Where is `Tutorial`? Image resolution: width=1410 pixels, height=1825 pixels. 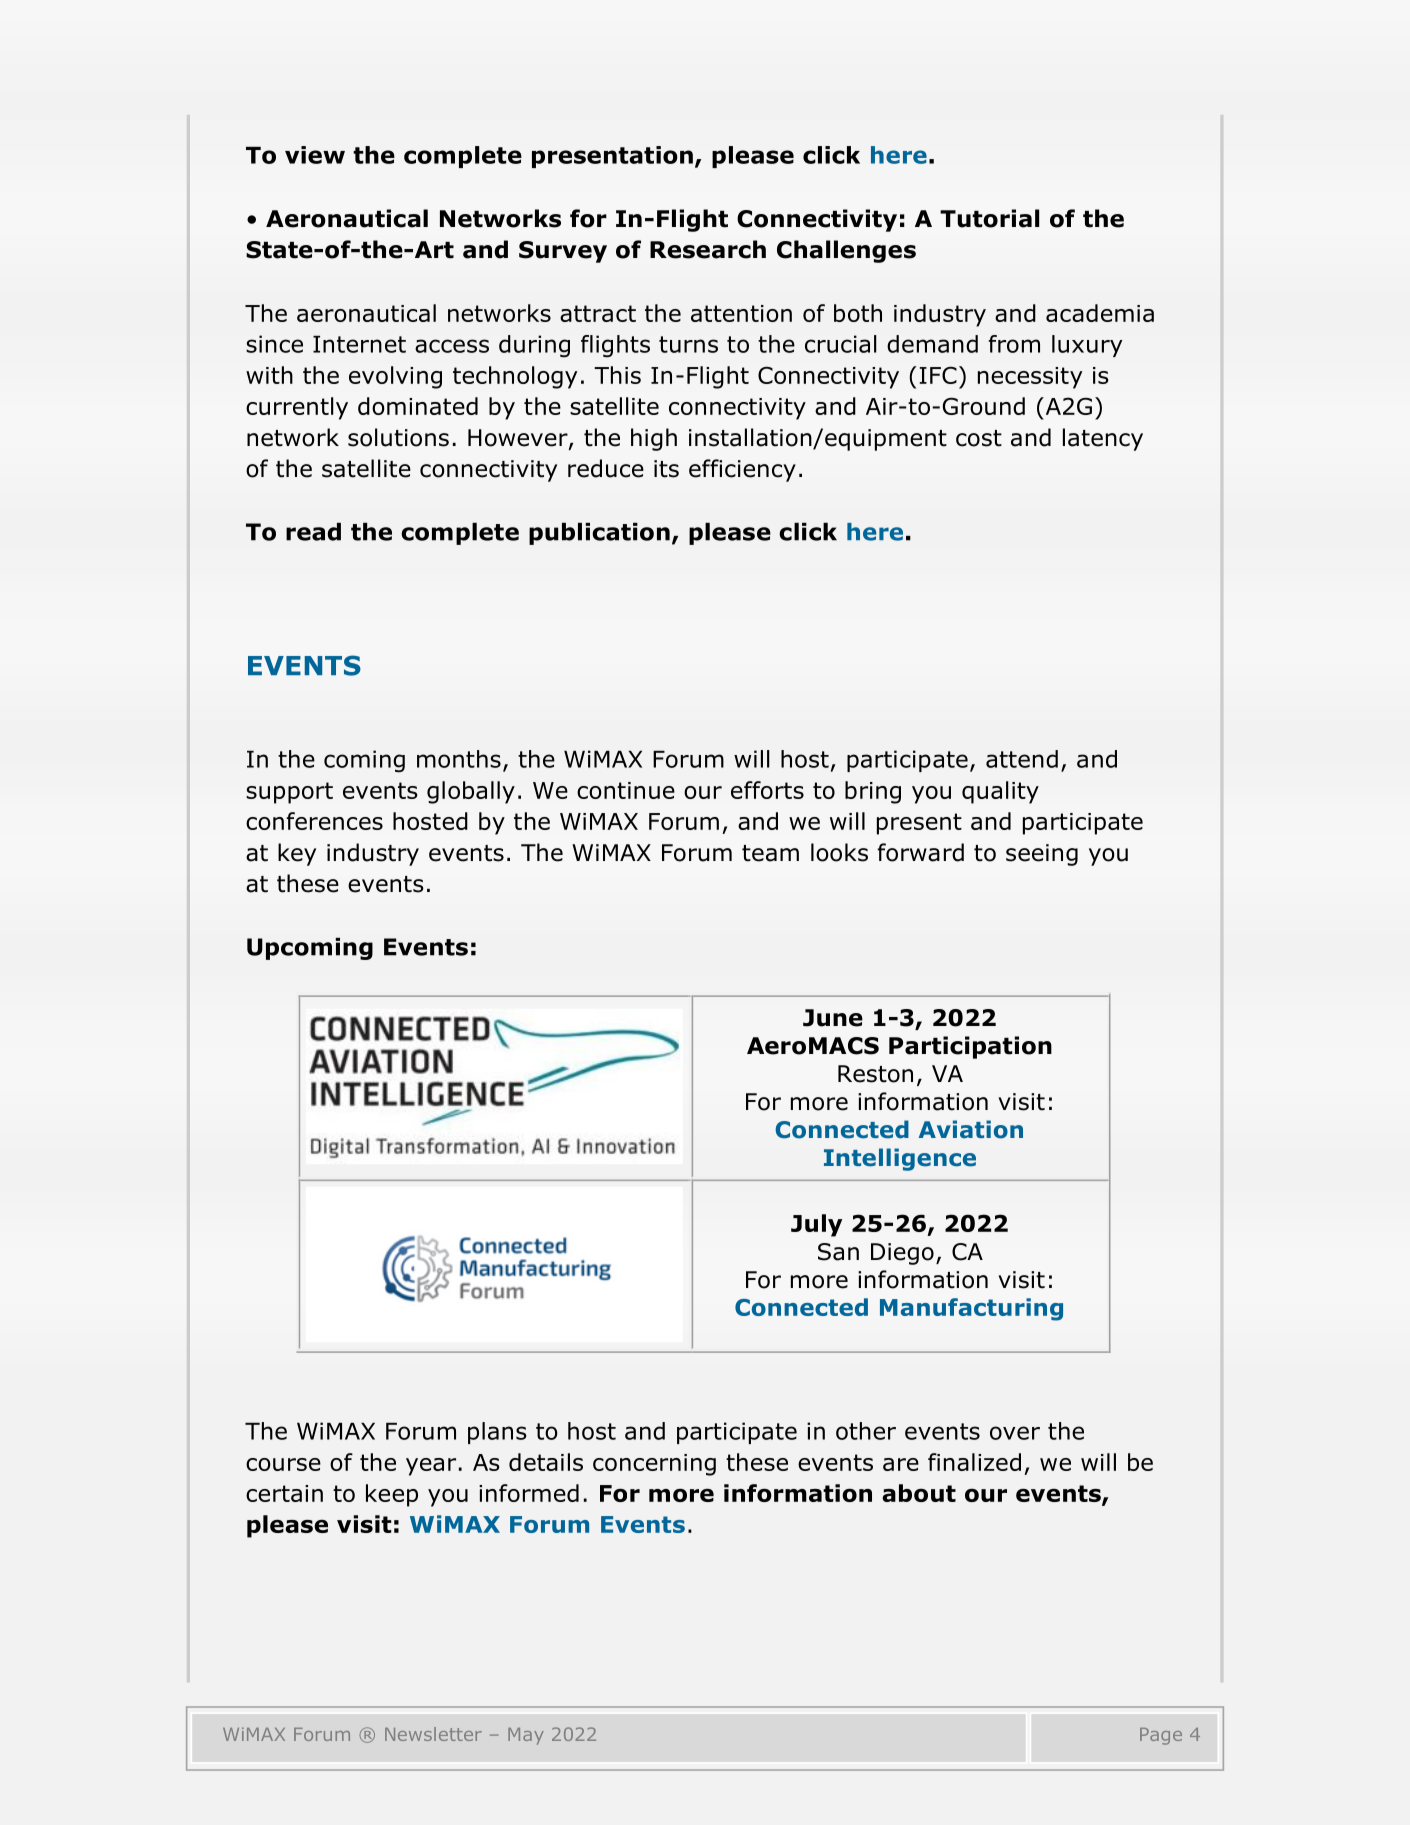
Tutorial is located at coordinates (989, 218).
